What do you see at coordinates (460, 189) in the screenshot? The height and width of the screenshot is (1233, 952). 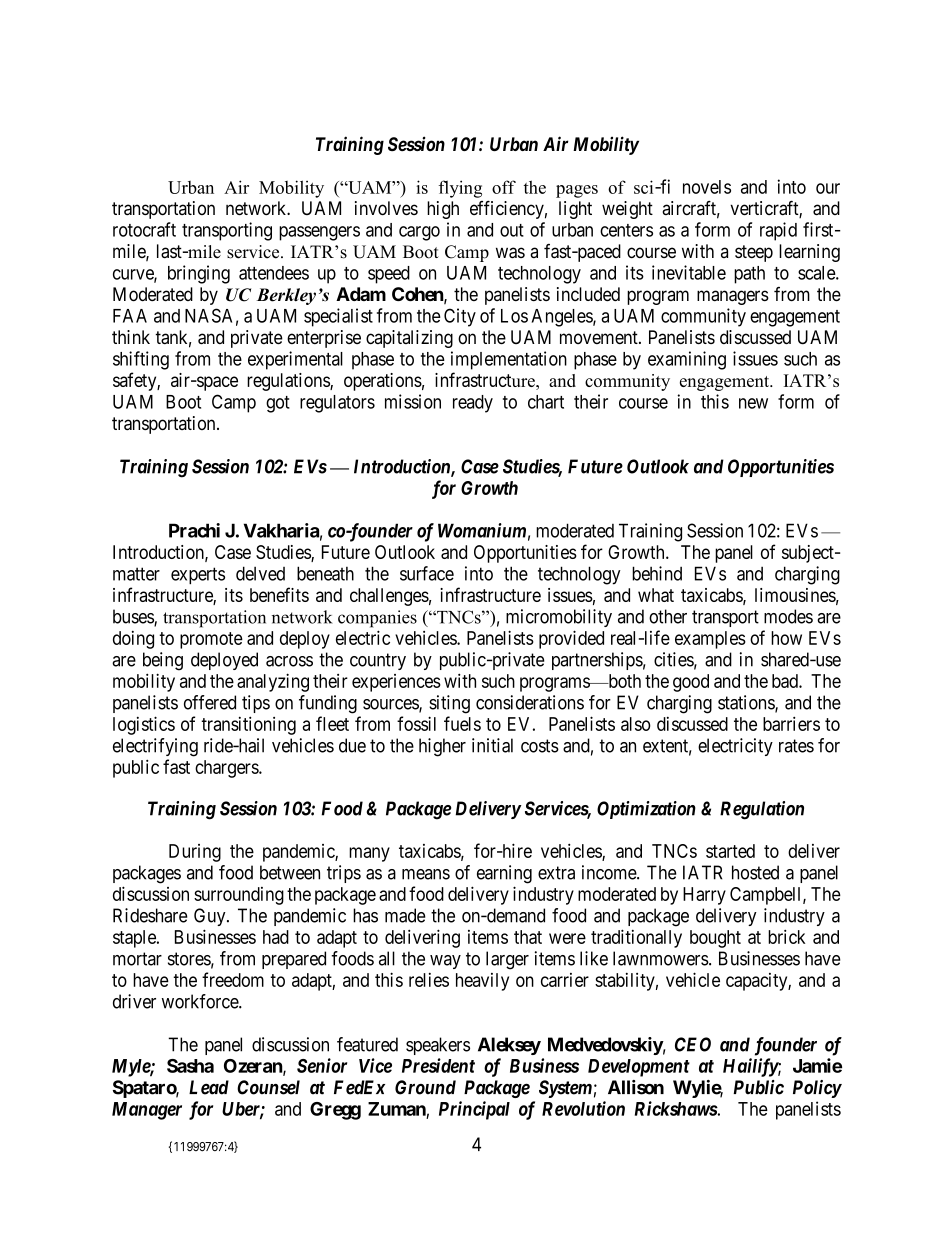 I see `flying` at bounding box center [460, 189].
